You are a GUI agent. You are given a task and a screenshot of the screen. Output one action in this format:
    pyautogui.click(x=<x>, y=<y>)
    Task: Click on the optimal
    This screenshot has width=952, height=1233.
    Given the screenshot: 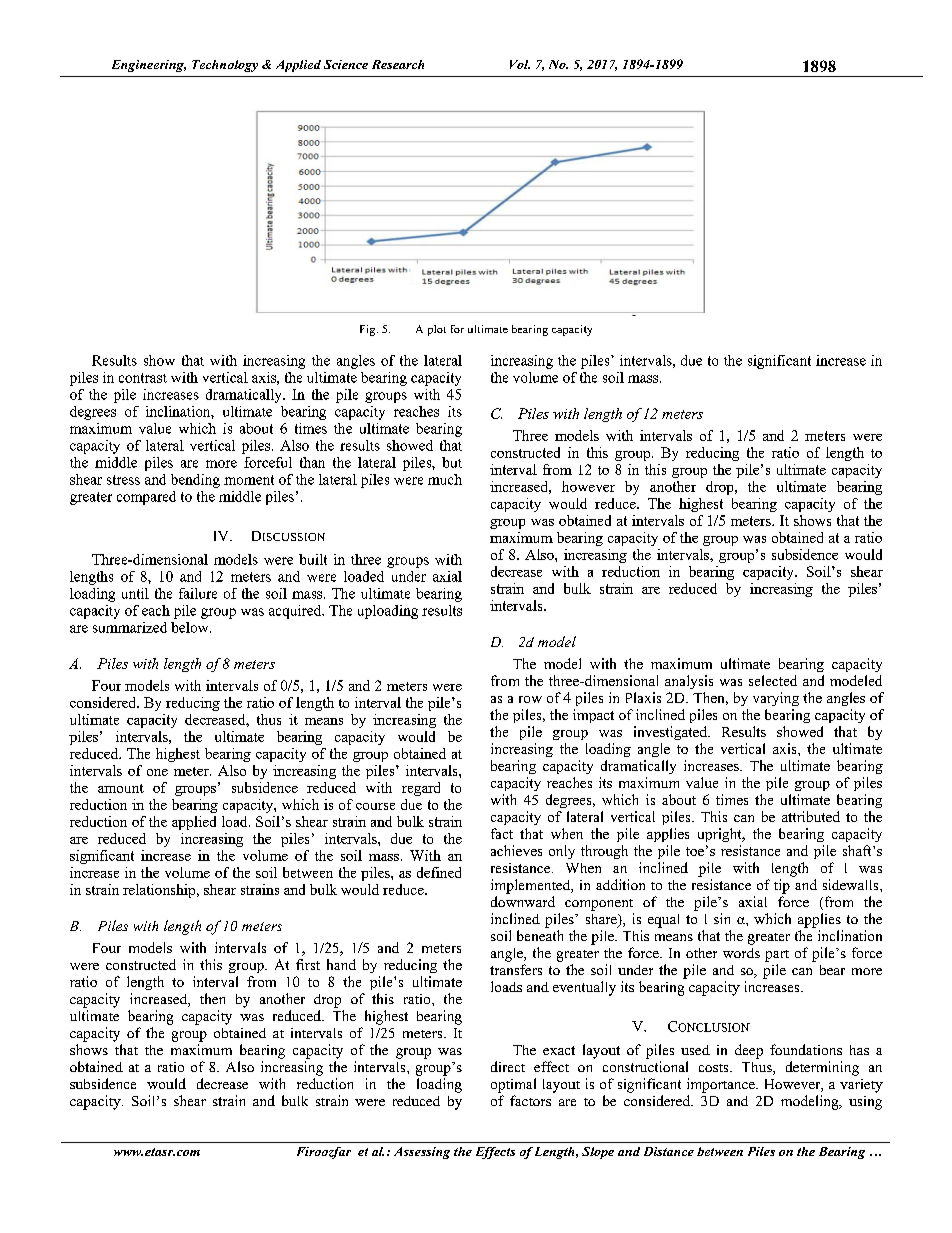 What is the action you would take?
    pyautogui.click(x=513, y=1085)
